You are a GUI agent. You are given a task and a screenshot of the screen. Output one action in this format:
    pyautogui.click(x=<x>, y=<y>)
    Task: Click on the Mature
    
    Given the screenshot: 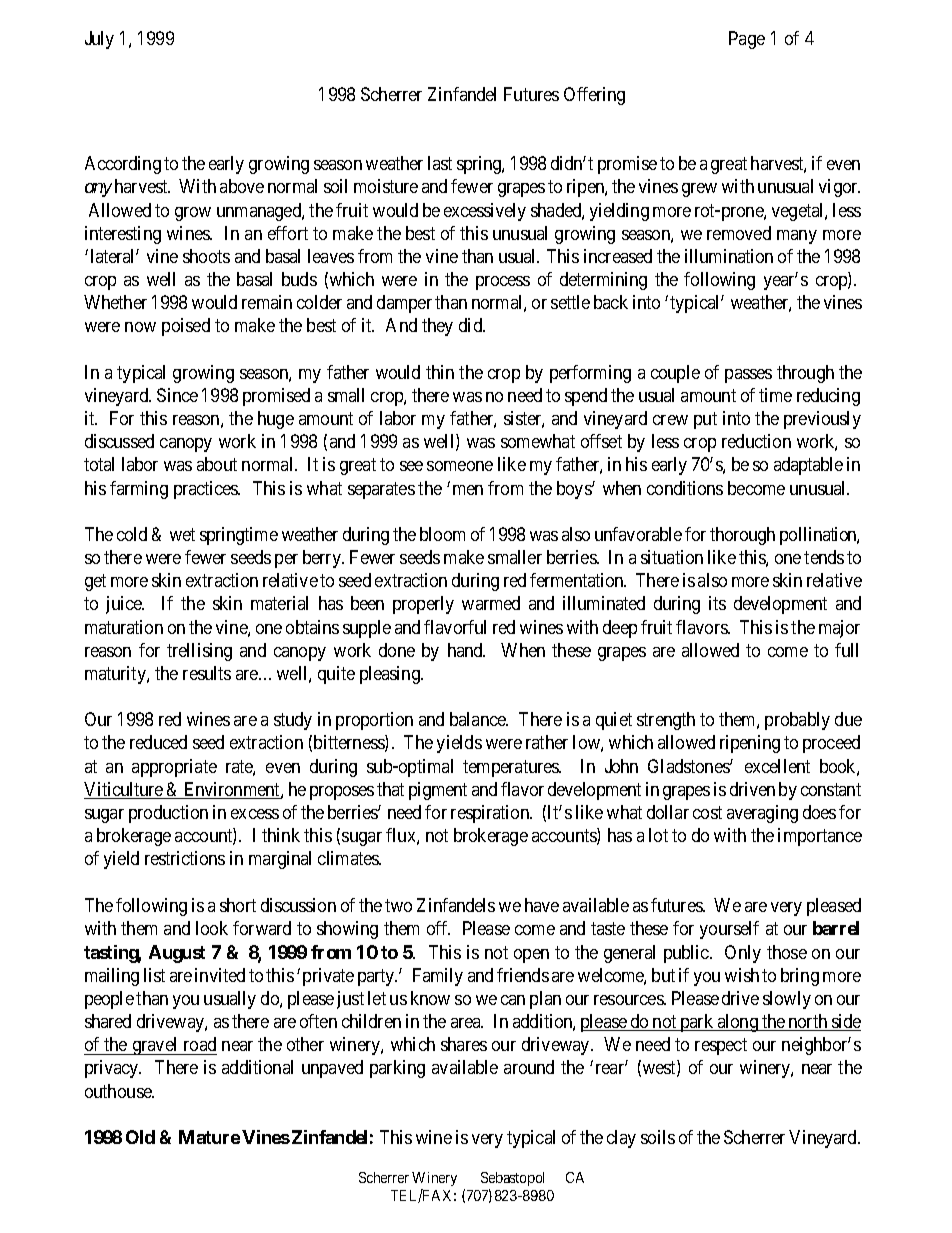 What is the action you would take?
    pyautogui.click(x=209, y=1137)
